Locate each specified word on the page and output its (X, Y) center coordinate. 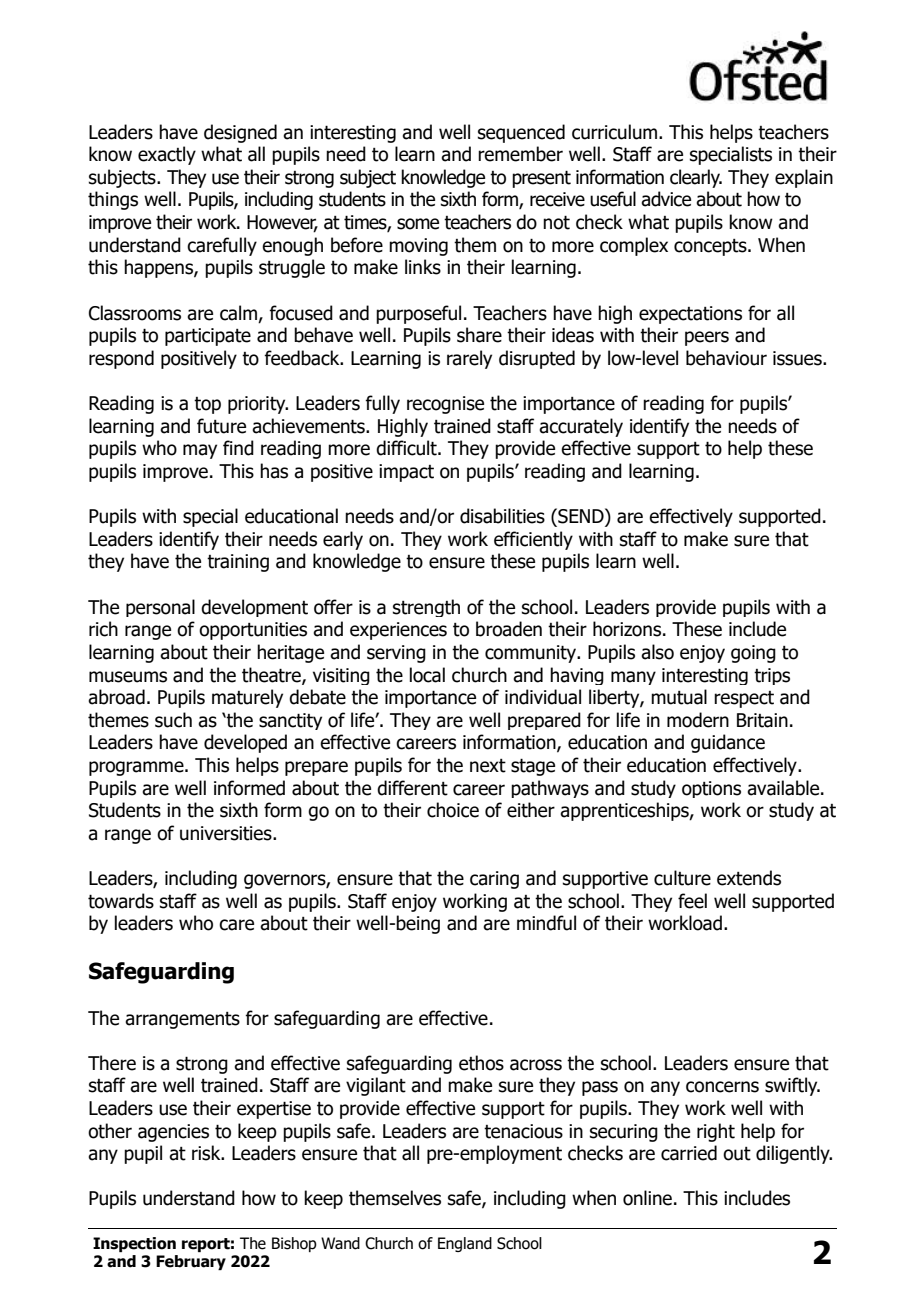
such (173, 720)
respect (744, 699)
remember (520, 154)
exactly (167, 155)
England (465, 1244)
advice (666, 199)
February (191, 1262)
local (427, 675)
